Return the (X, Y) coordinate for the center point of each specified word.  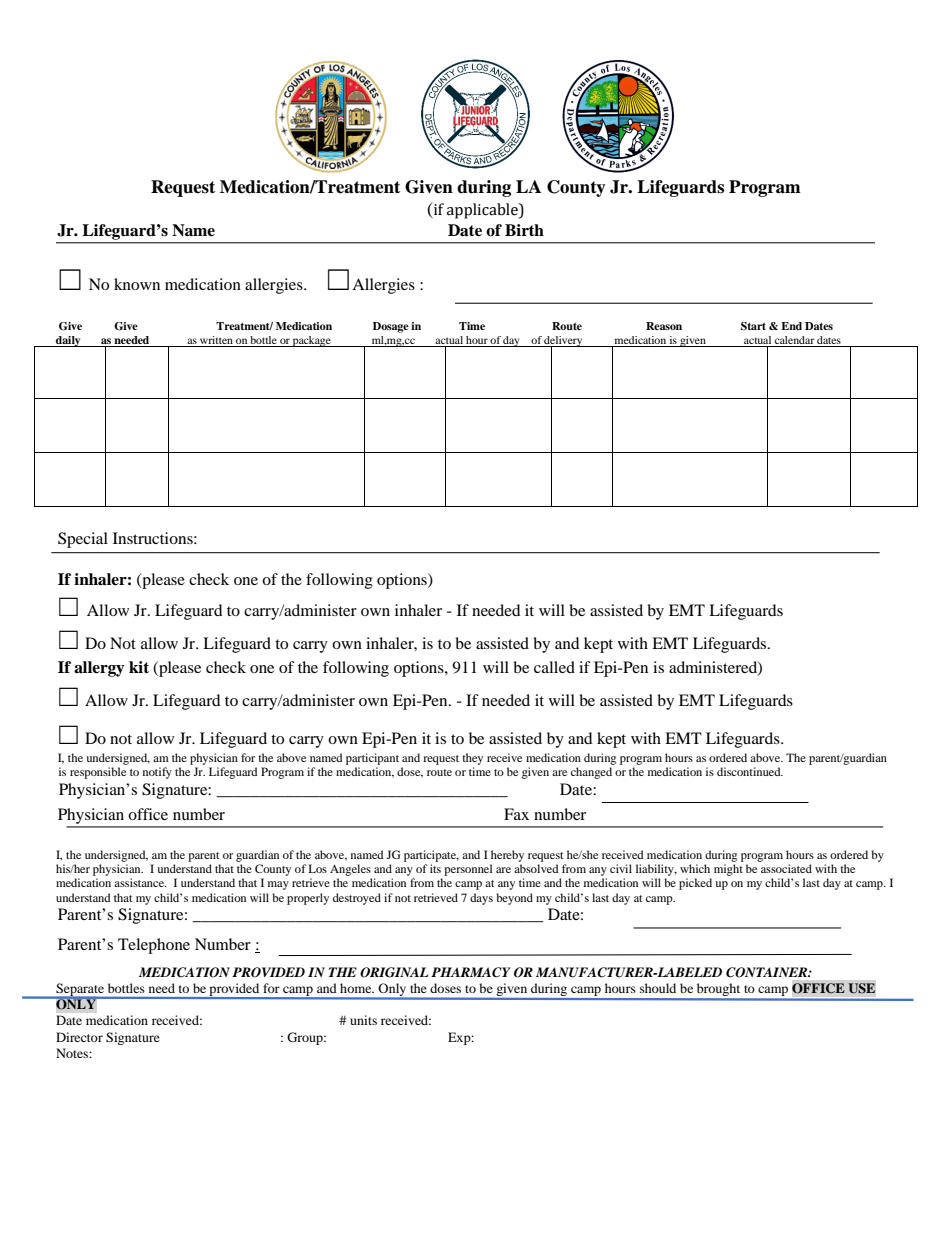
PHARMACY (471, 972)
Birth (524, 230)
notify (157, 773)
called (554, 667)
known (137, 284)
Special (83, 540)
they (472, 759)
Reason (664, 326)
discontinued (750, 771)
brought (719, 991)
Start (753, 326)
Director (79, 1037)
